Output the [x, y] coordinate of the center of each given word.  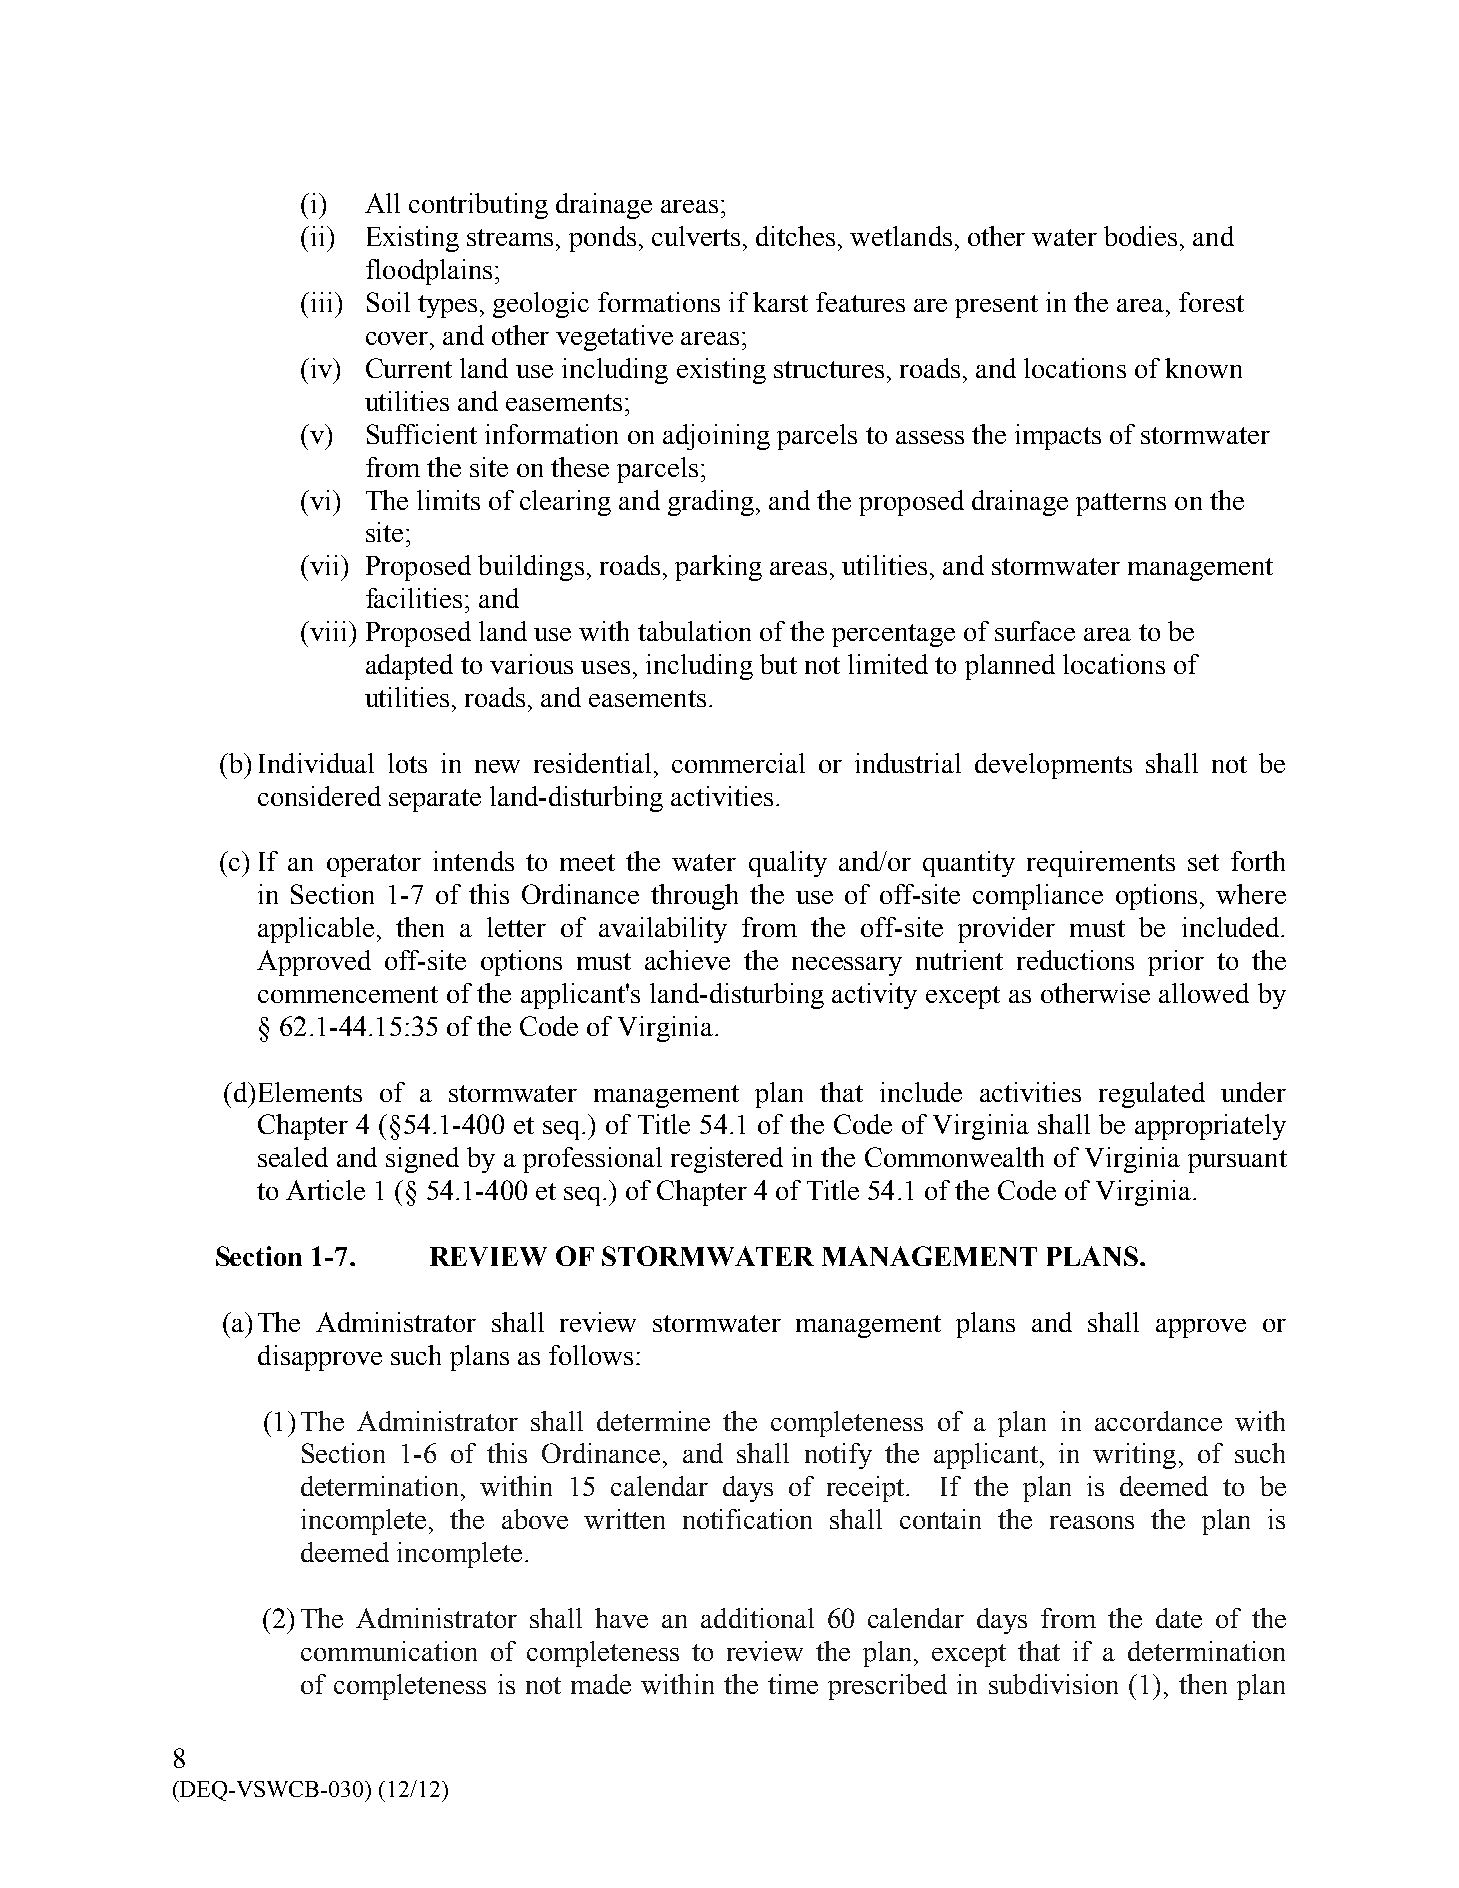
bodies [1140, 236]
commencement [348, 994]
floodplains [429, 272]
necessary [847, 966]
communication [389, 1651]
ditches [797, 236]
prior [1176, 963]
